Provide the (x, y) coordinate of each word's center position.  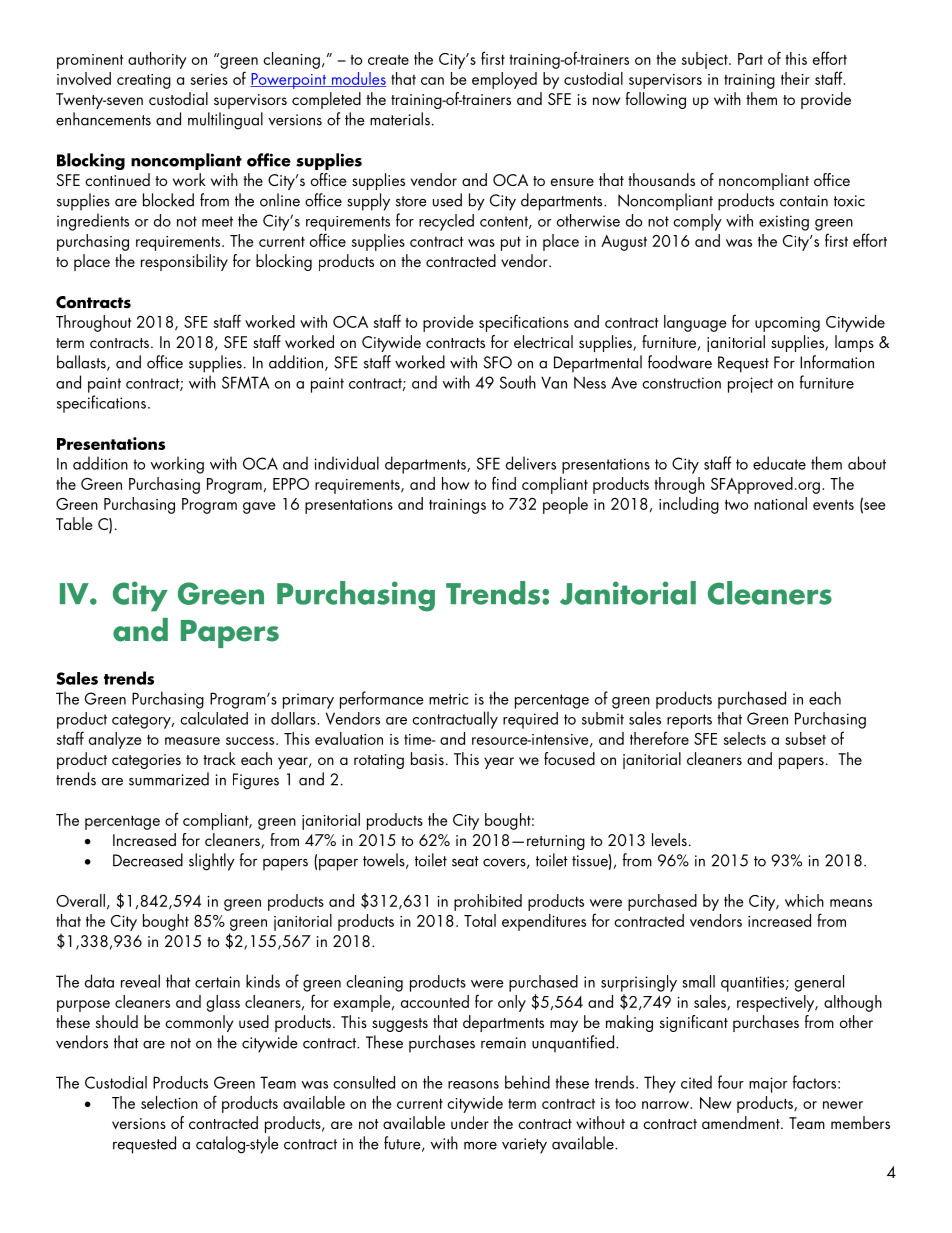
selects (745, 738)
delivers (531, 463)
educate (779, 463)
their (795, 78)
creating (144, 81)
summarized (169, 779)
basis (427, 758)
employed (504, 80)
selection (169, 1102)
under (470, 1122)
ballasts (82, 363)
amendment (742, 1122)
